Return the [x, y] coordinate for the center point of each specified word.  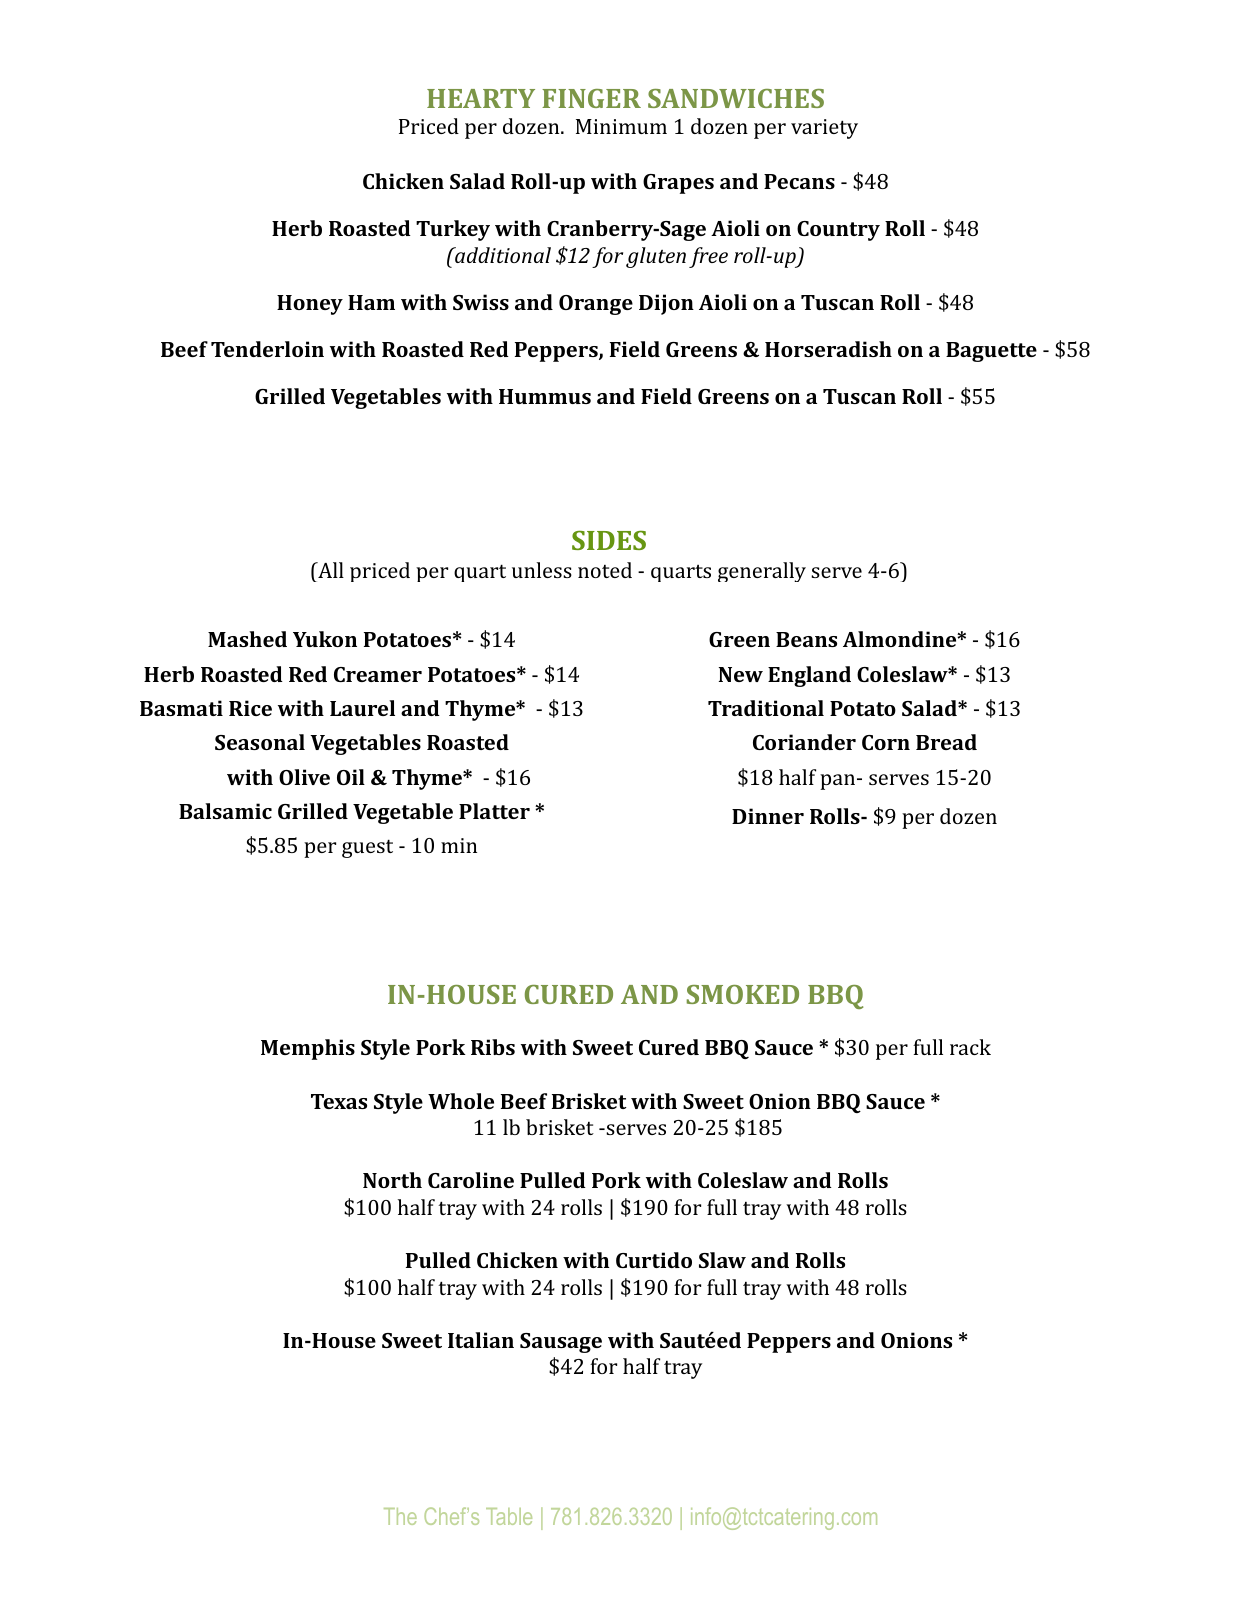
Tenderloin [267, 349]
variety [824, 129]
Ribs [493, 1047]
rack [970, 1047]
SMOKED [743, 994]
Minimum [621, 126]
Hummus [545, 396]
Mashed [247, 639]
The [400, 1516]
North [392, 1180]
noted [605, 570]
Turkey [453, 230]
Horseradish [828, 349]
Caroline [471, 1180]
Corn [886, 742]
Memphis [308, 1049]
